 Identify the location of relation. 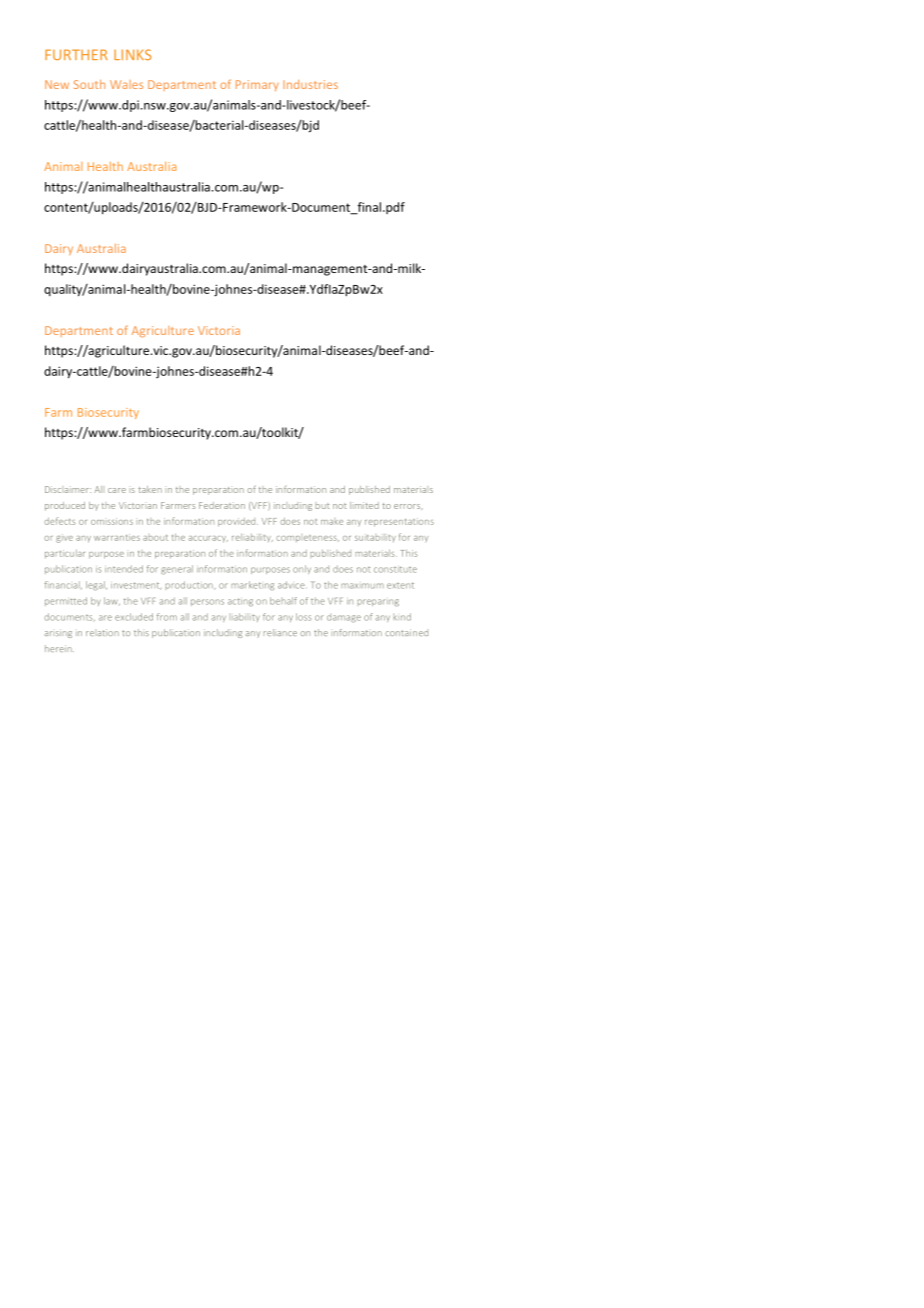
(102, 632).
